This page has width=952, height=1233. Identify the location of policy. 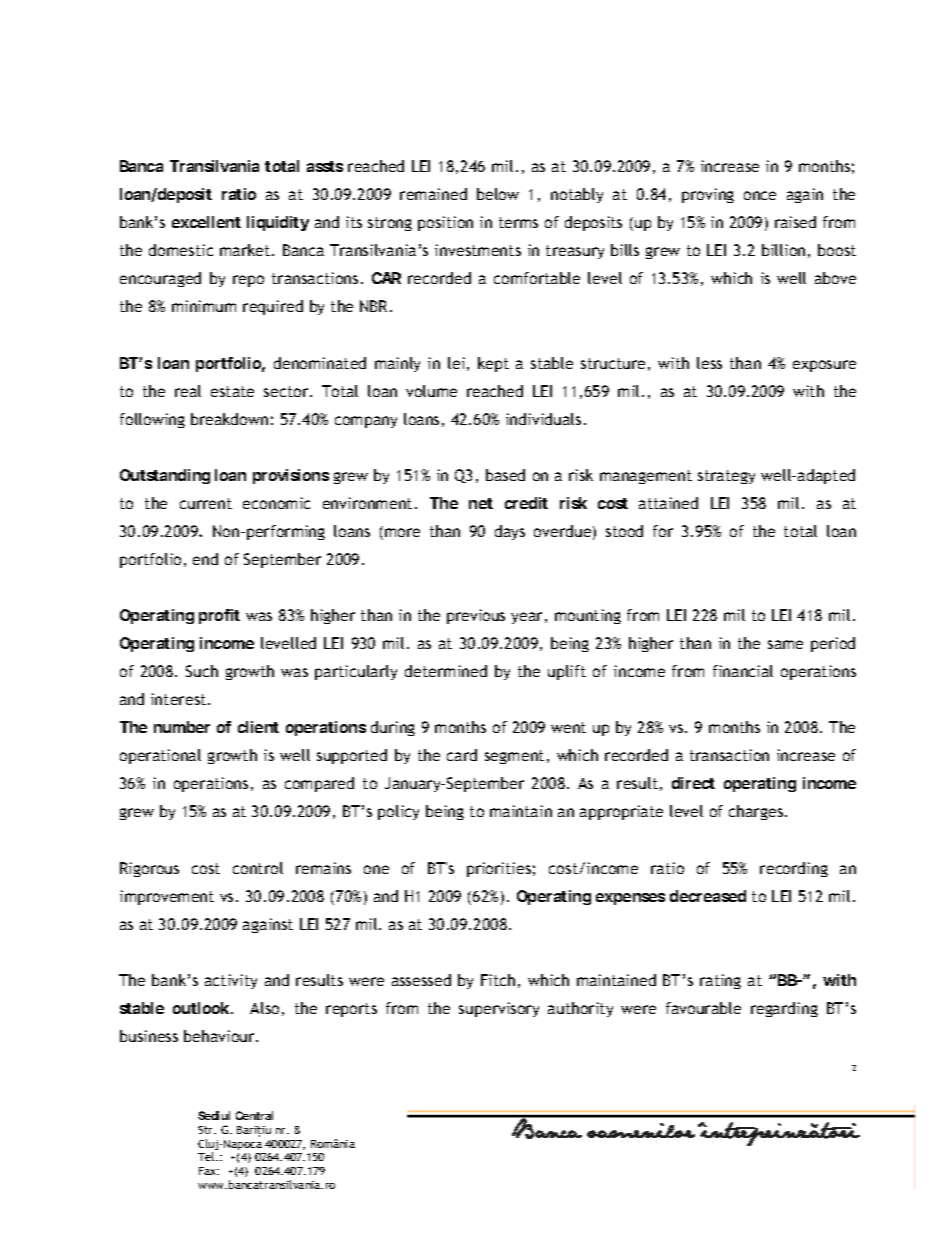
(398, 812).
